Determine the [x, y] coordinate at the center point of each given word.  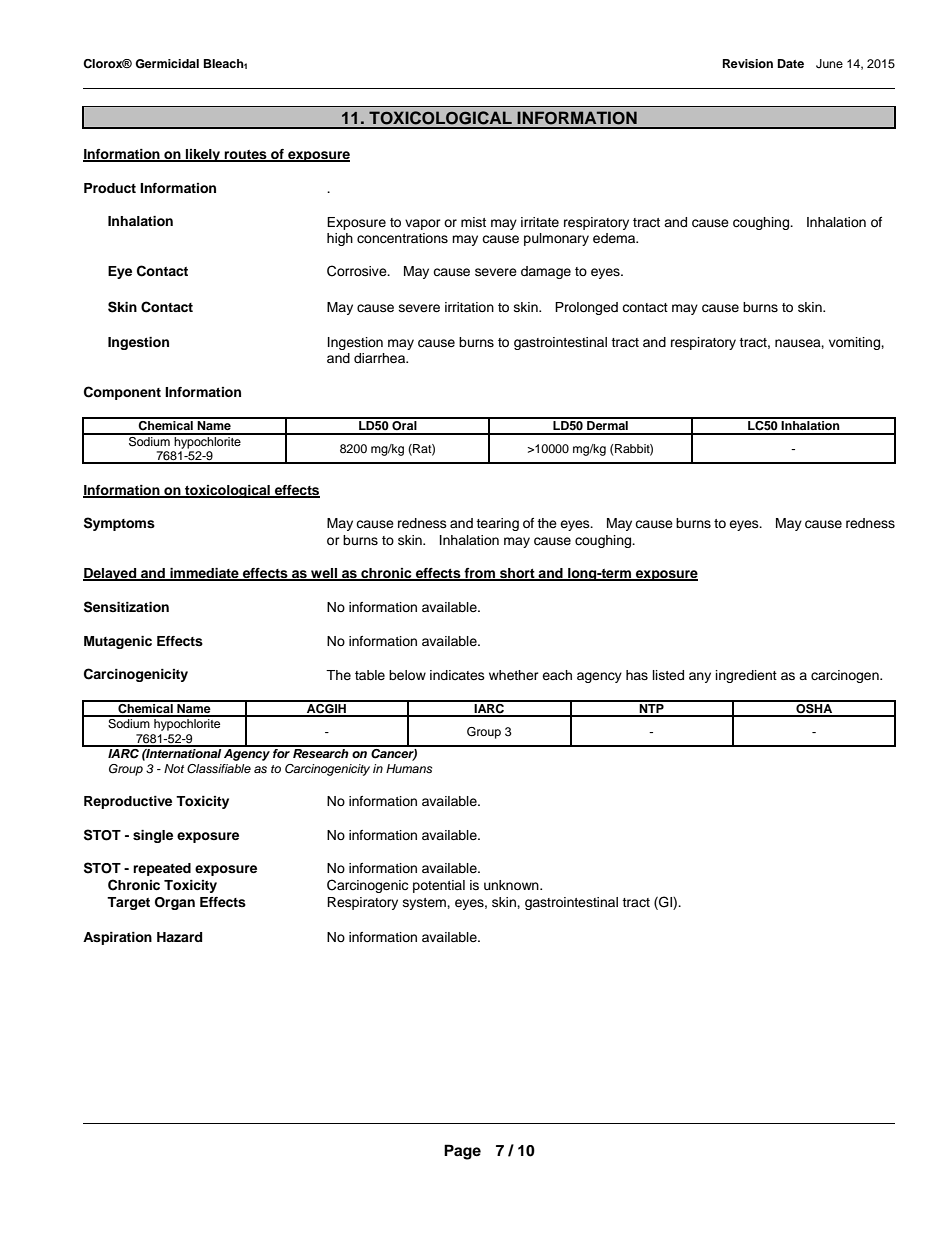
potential [439, 886]
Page [462, 1152]
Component [122, 393]
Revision [748, 63]
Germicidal [167, 64]
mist [473, 222]
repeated [162, 869]
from [479, 574]
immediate [204, 574]
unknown [512, 885]
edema [615, 238]
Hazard [179, 937]
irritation [469, 307]
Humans [409, 768]
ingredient [746, 676]
